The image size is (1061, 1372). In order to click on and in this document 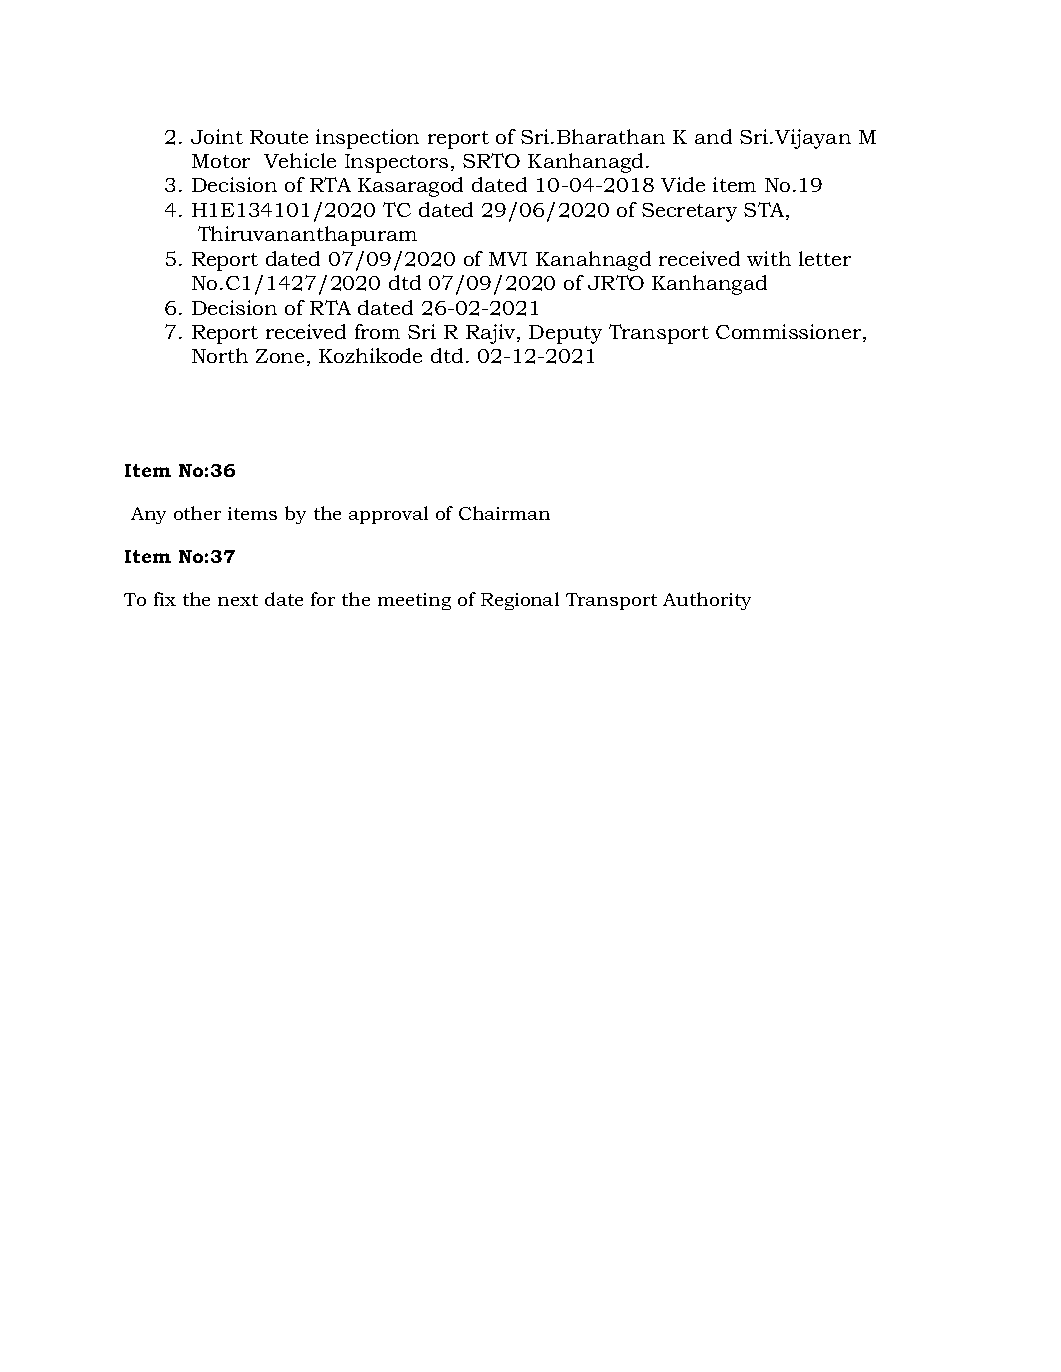, I will do `click(713, 136)`.
